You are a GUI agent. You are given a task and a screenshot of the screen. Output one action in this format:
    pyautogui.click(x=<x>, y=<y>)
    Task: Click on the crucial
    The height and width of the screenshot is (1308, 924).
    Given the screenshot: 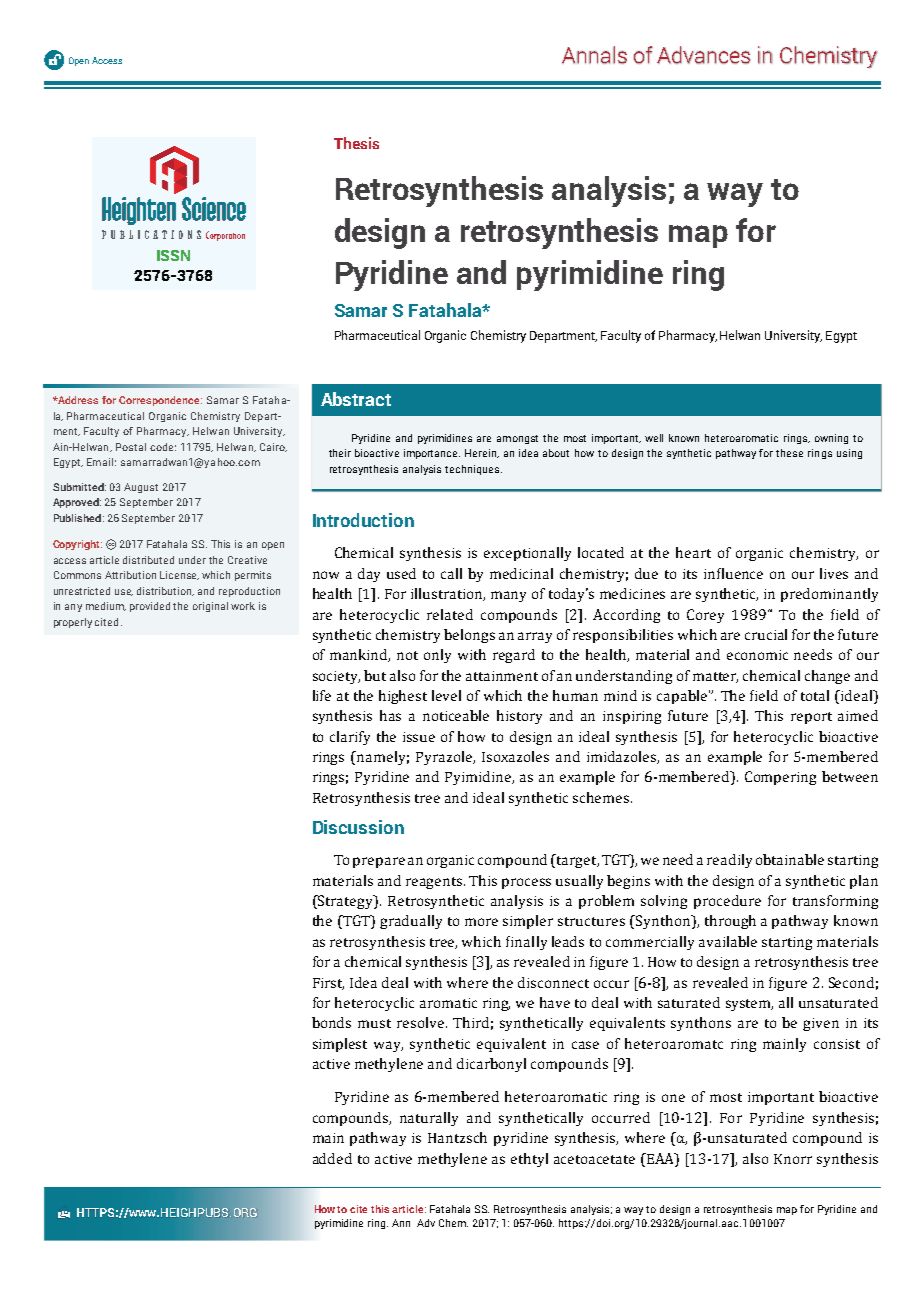 What is the action you would take?
    pyautogui.click(x=766, y=634)
